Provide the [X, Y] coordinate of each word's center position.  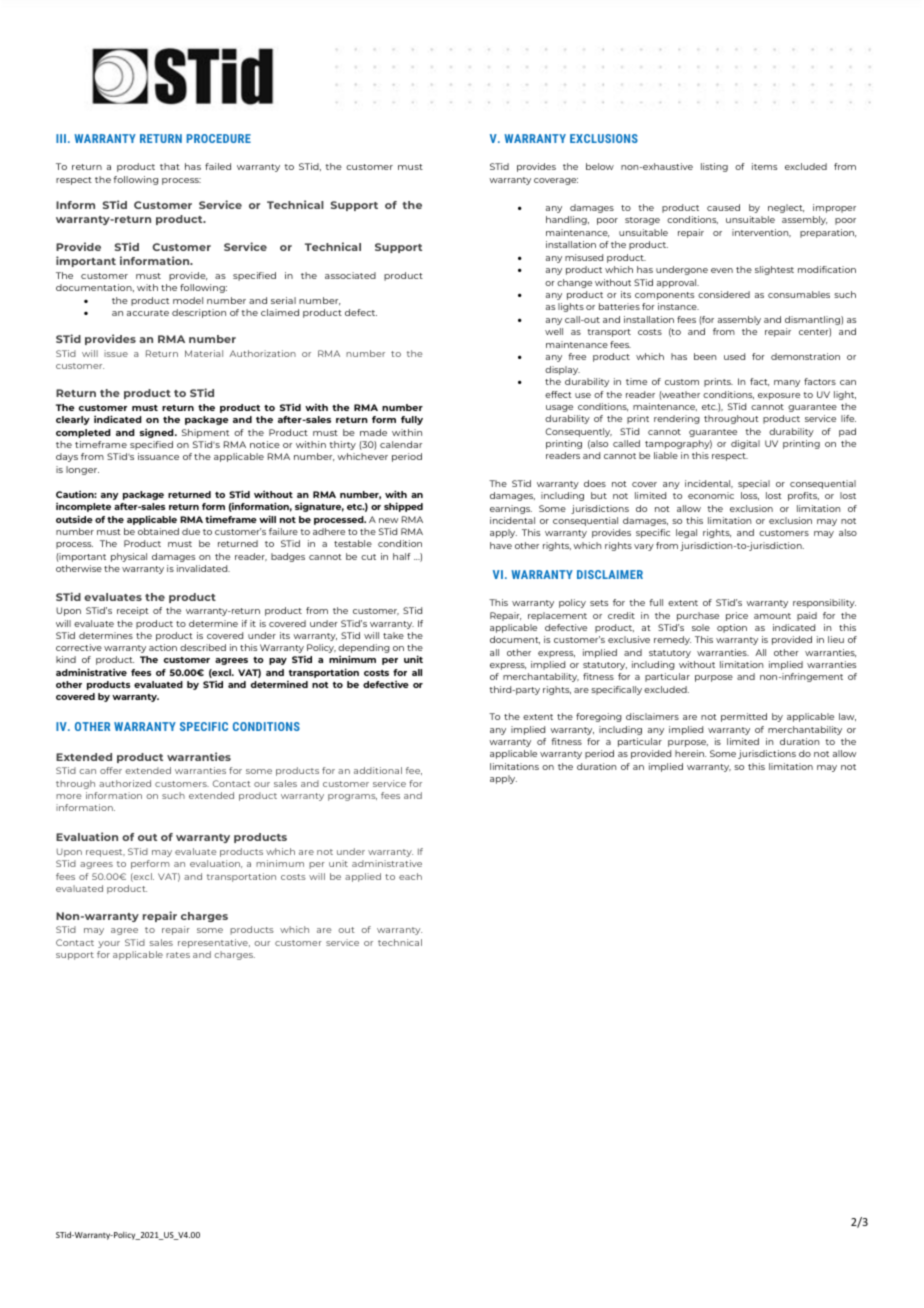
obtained [158, 531]
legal [686, 533]
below [600, 166]
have [501, 545]
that [170, 166]
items [764, 166]
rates [178, 955]
